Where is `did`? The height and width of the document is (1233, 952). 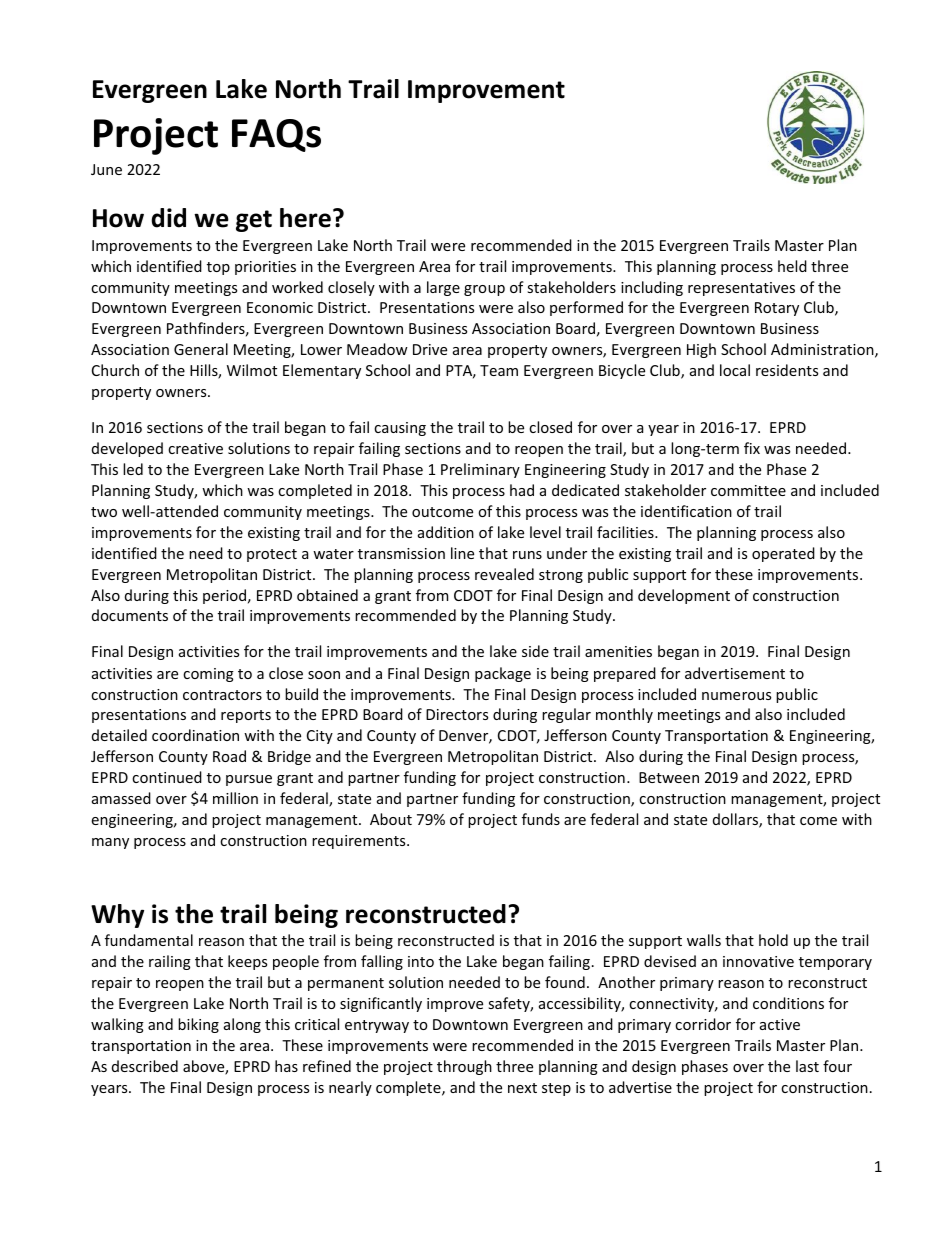 did is located at coordinates (168, 218).
